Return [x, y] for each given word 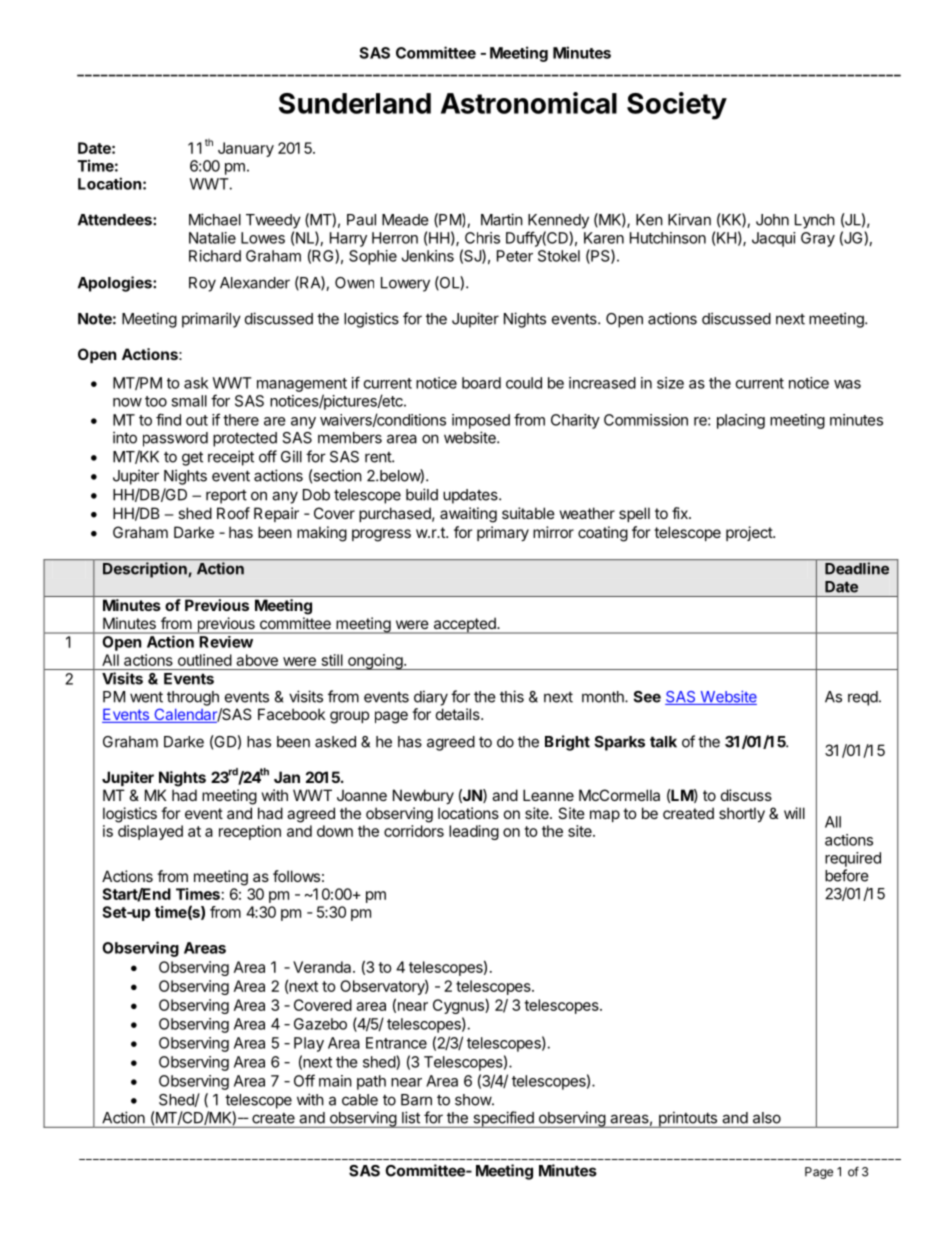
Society [677, 106]
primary [503, 533]
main [335, 1081]
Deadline [857, 568]
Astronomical [529, 103]
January [246, 149]
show [474, 1100]
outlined [205, 660]
